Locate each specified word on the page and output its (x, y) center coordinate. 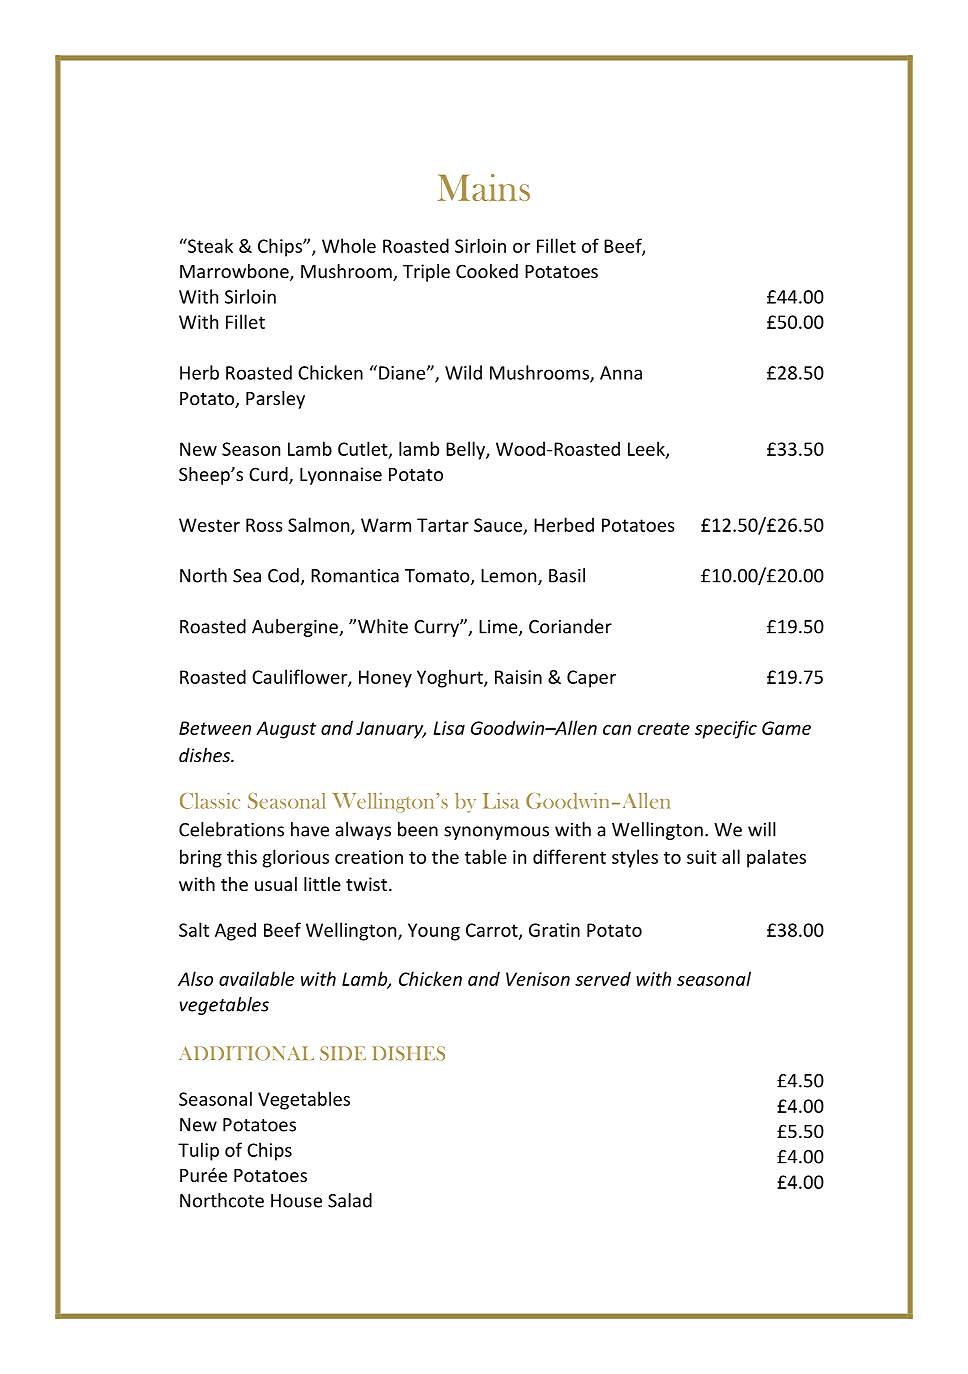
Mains (483, 187)
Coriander (570, 626)
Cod (283, 575)
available (256, 978)
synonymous (496, 833)
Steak (209, 245)
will (762, 829)
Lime (499, 628)
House (296, 1201)
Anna (621, 373)
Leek (647, 449)
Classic (210, 801)
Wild (463, 372)
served (603, 978)
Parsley (275, 400)
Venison (538, 979)
